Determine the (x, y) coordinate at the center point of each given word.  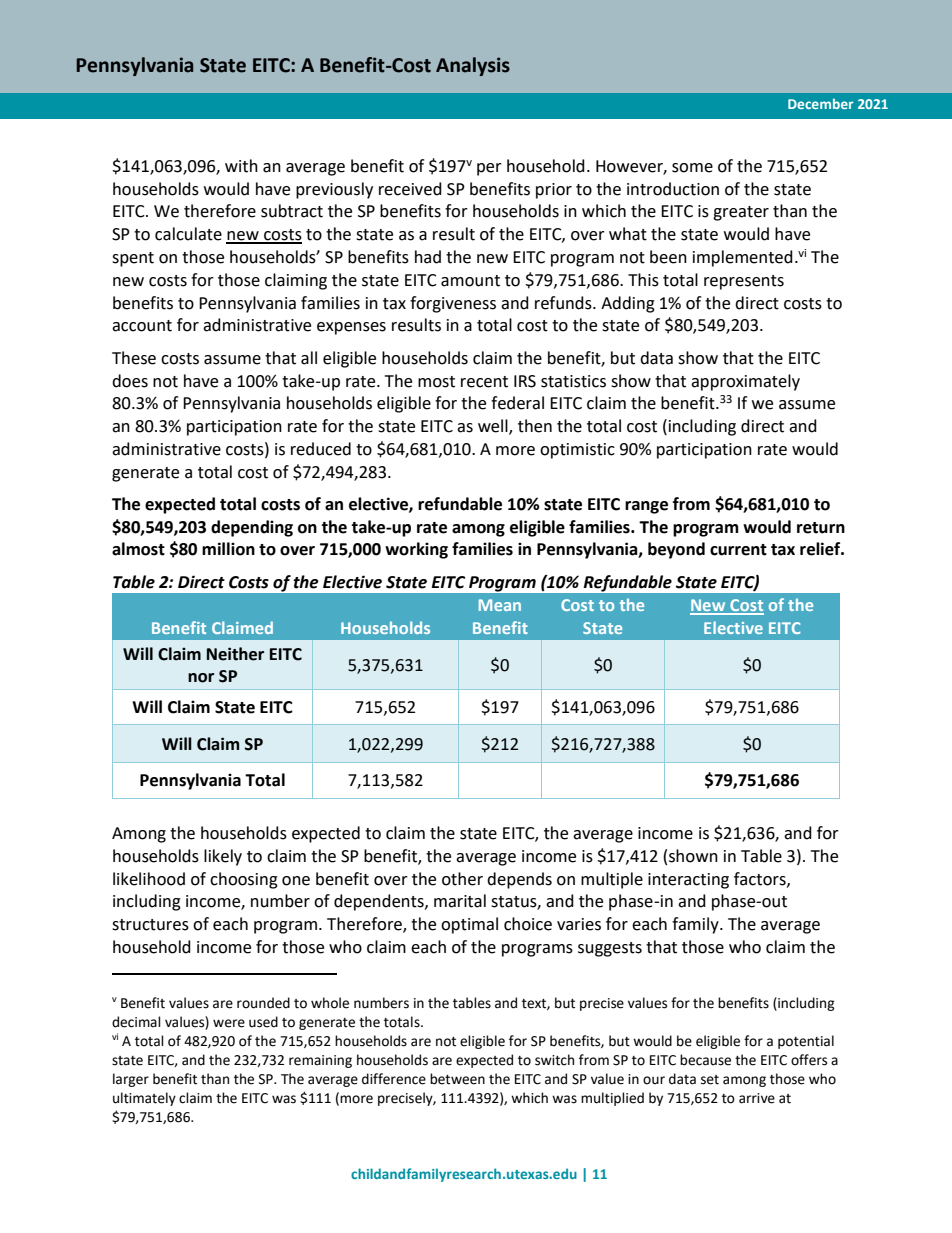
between (457, 1079)
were (229, 1023)
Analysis (473, 66)
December (821, 103)
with (241, 166)
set (710, 1080)
